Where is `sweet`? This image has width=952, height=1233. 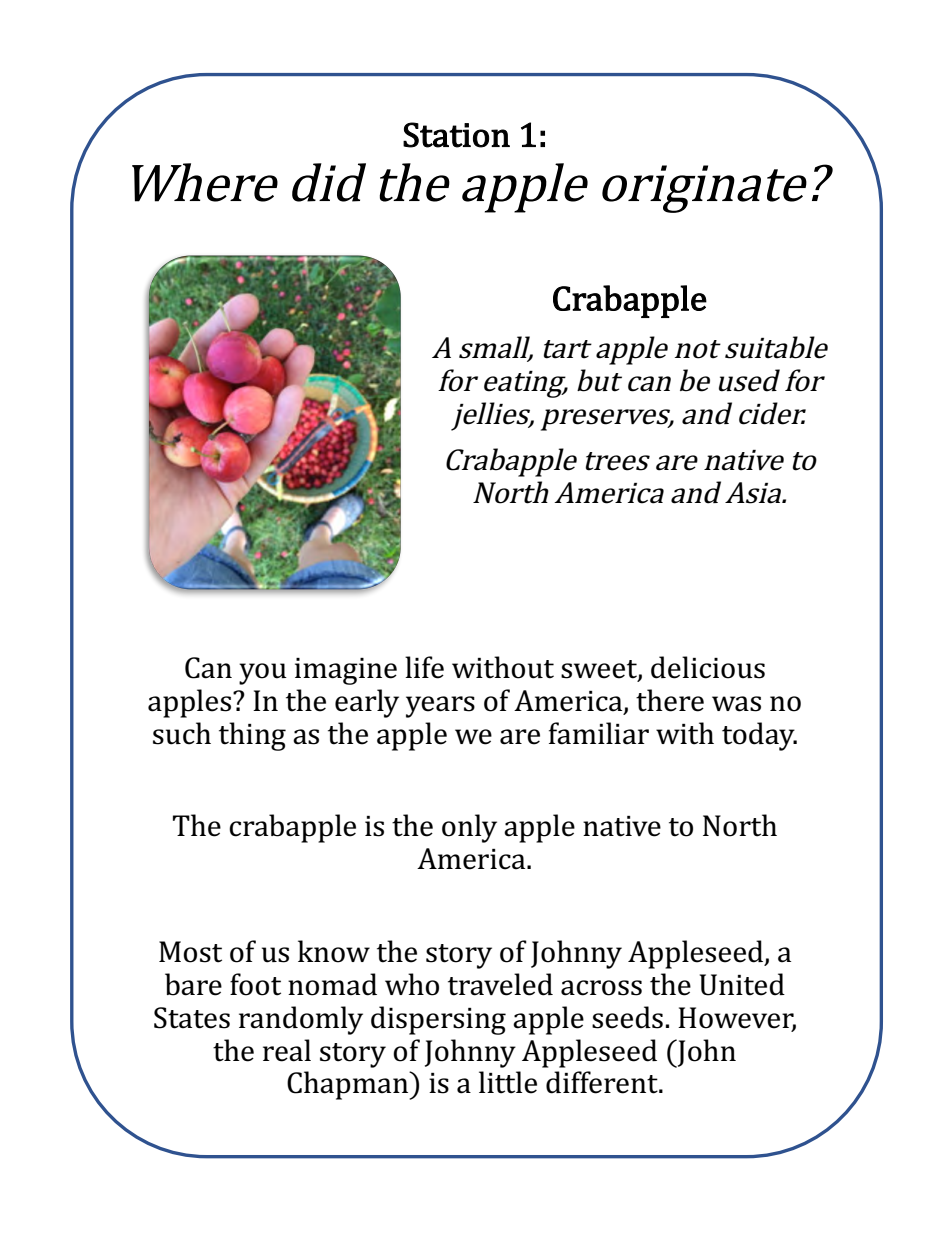 sweet is located at coordinates (600, 670).
